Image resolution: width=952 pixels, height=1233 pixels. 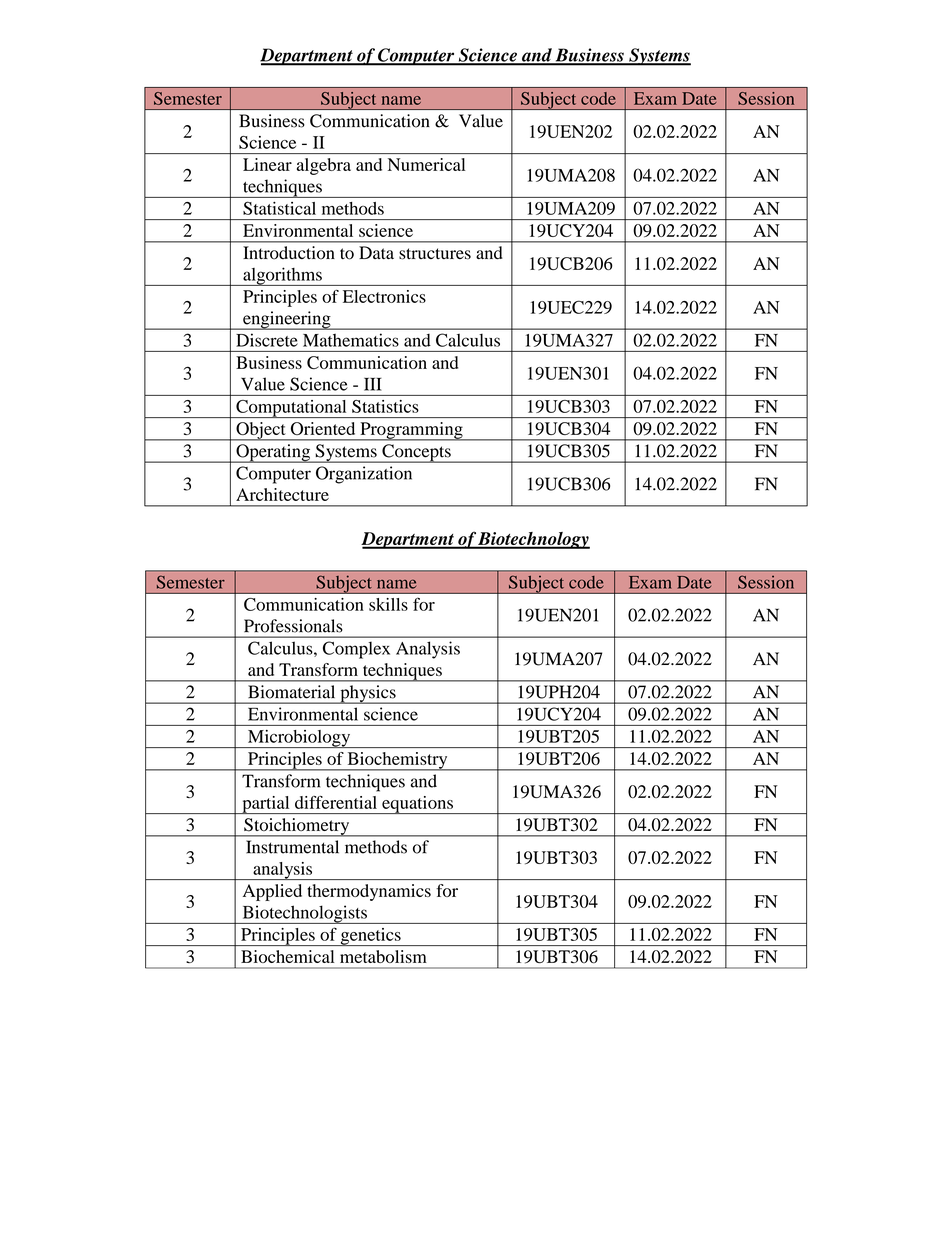 I want to click on skills, so click(x=388, y=604).
